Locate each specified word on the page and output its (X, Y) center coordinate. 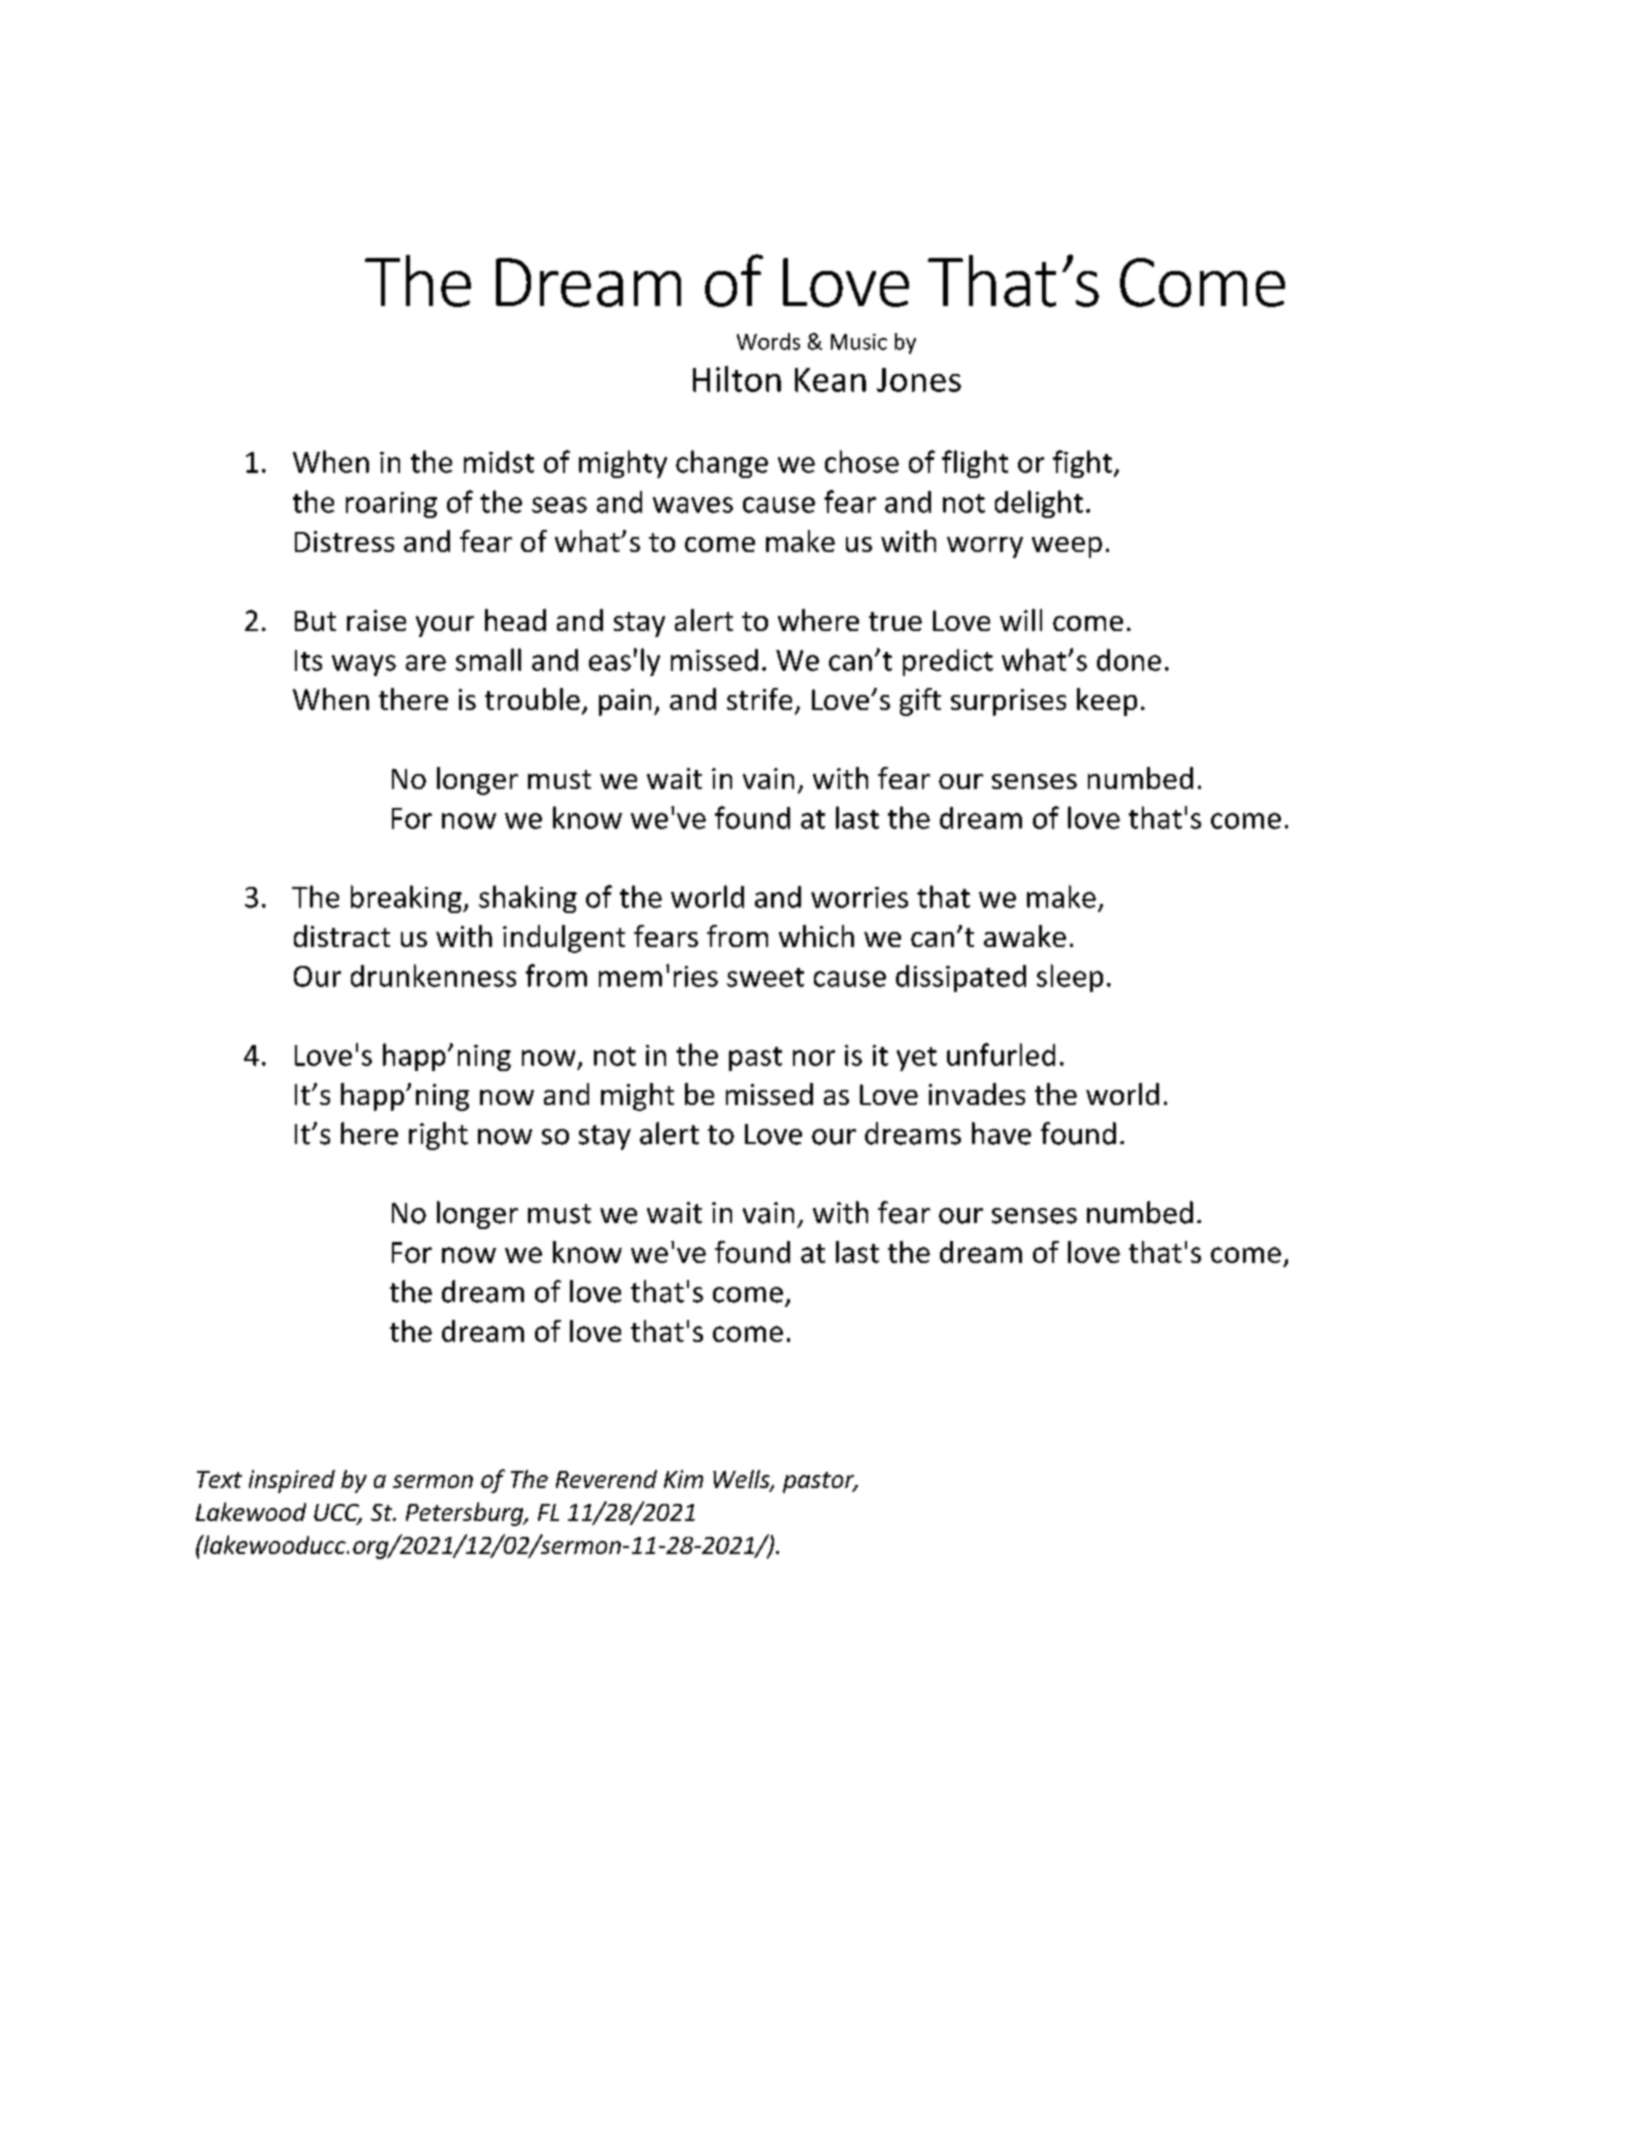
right (438, 1136)
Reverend (606, 1479)
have (1001, 1133)
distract (342, 936)
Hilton (737, 379)
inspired (292, 1481)
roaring (391, 505)
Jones (919, 380)
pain (625, 702)
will (1021, 620)
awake (1025, 936)
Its (308, 660)
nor (814, 1058)
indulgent (564, 939)
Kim (683, 1479)
